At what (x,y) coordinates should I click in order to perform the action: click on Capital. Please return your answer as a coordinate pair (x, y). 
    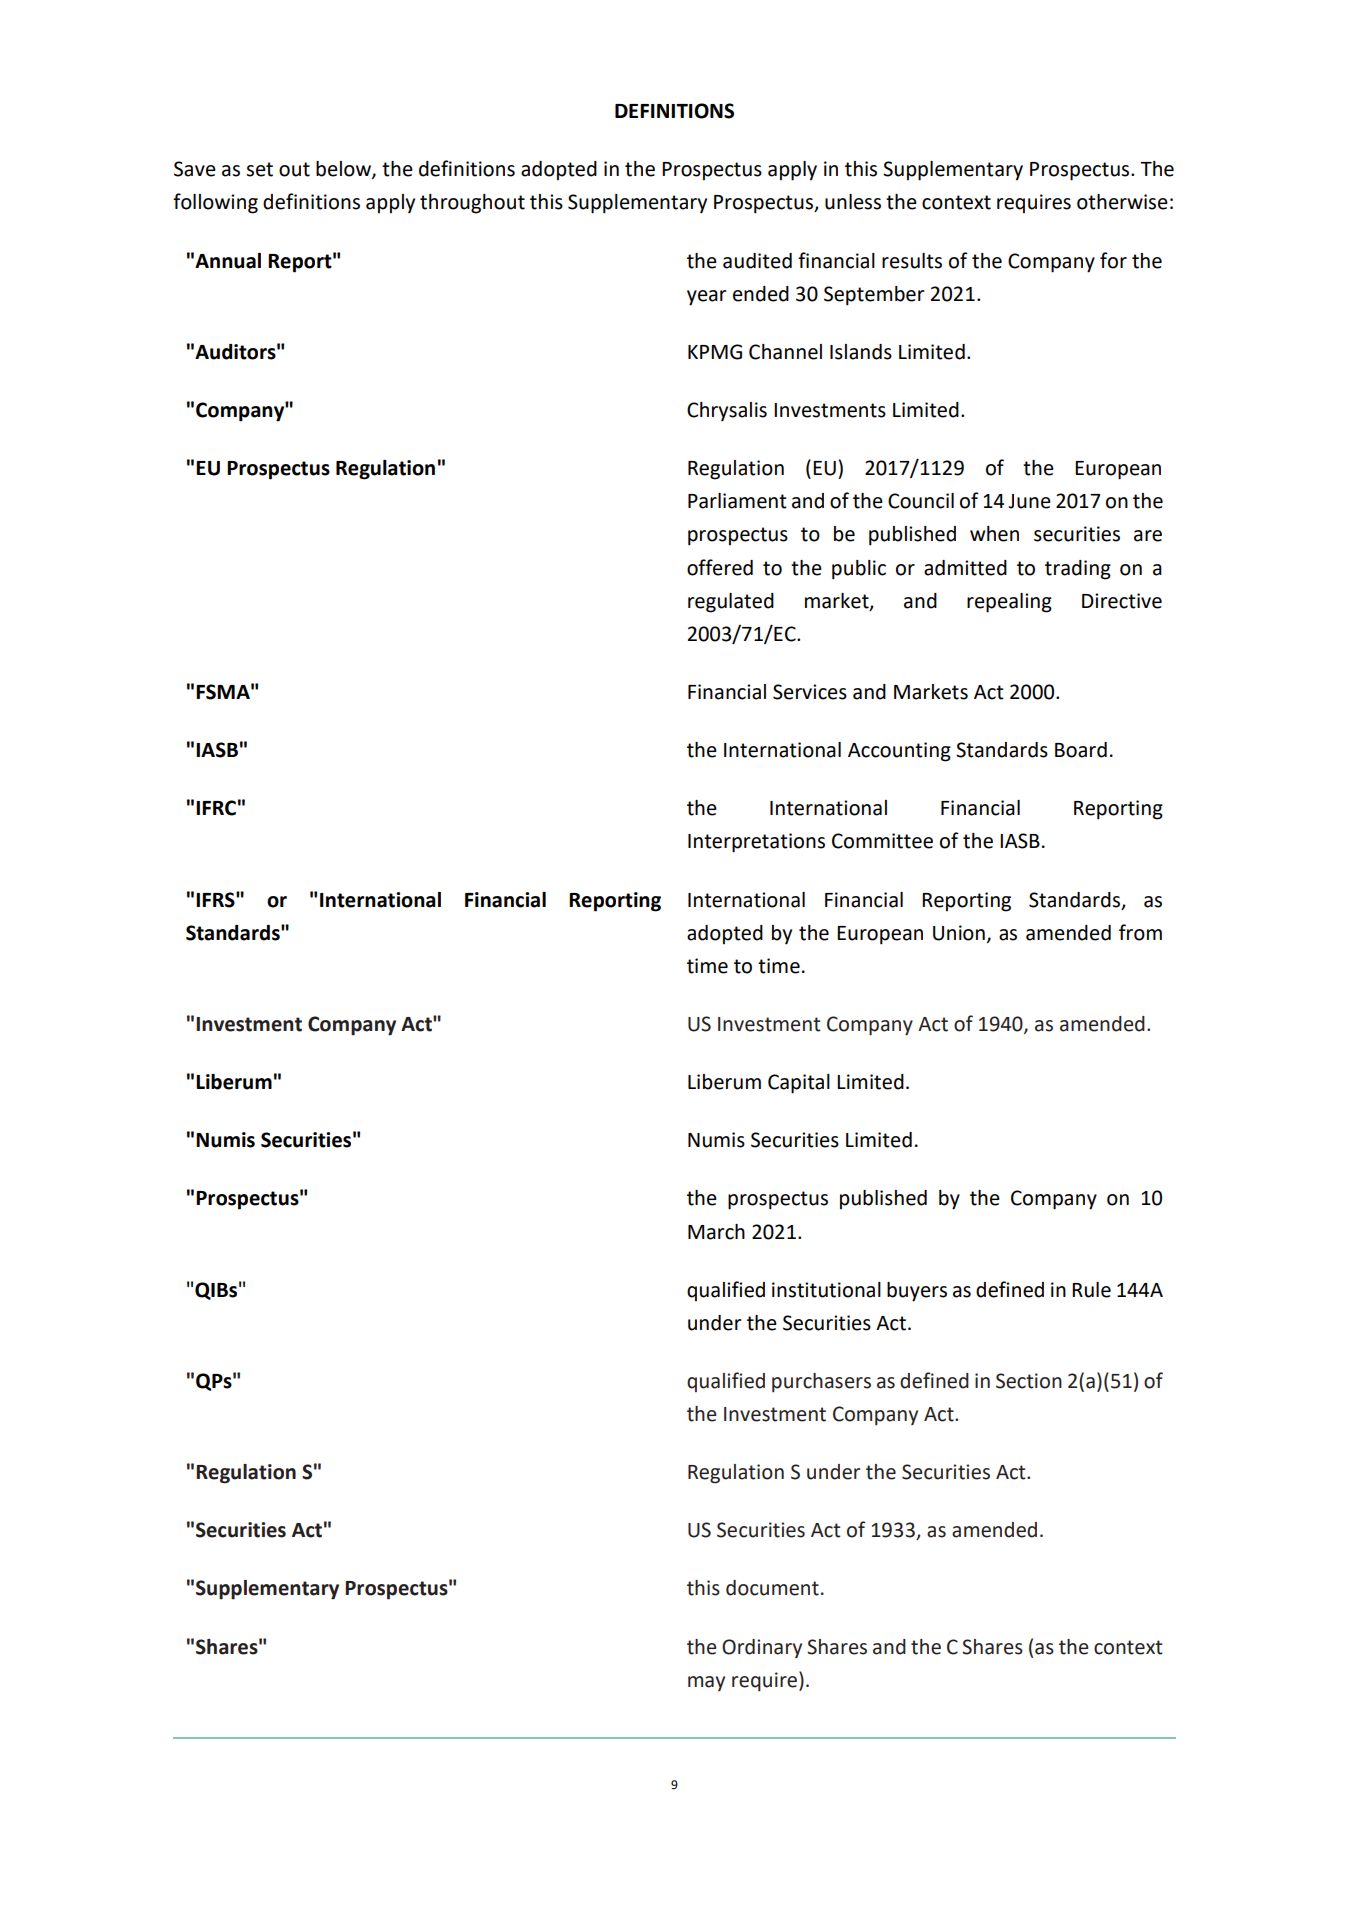
    Looking at the image, I should click on (799, 1084).
